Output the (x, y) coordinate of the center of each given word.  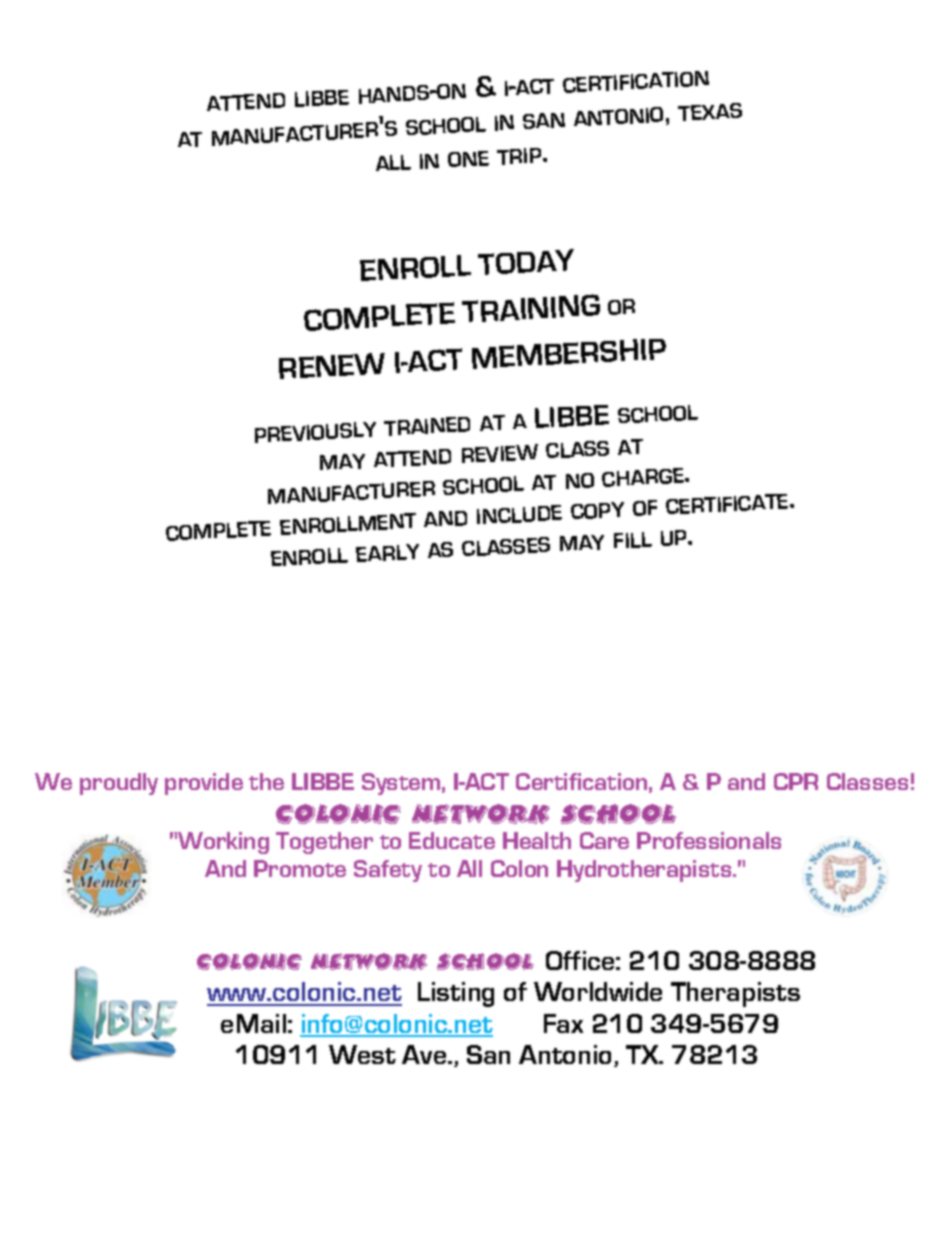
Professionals (709, 840)
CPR (796, 781)
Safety (388, 871)
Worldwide (598, 991)
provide (204, 784)
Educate (452, 840)
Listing (456, 994)
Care (604, 840)
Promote (300, 868)
